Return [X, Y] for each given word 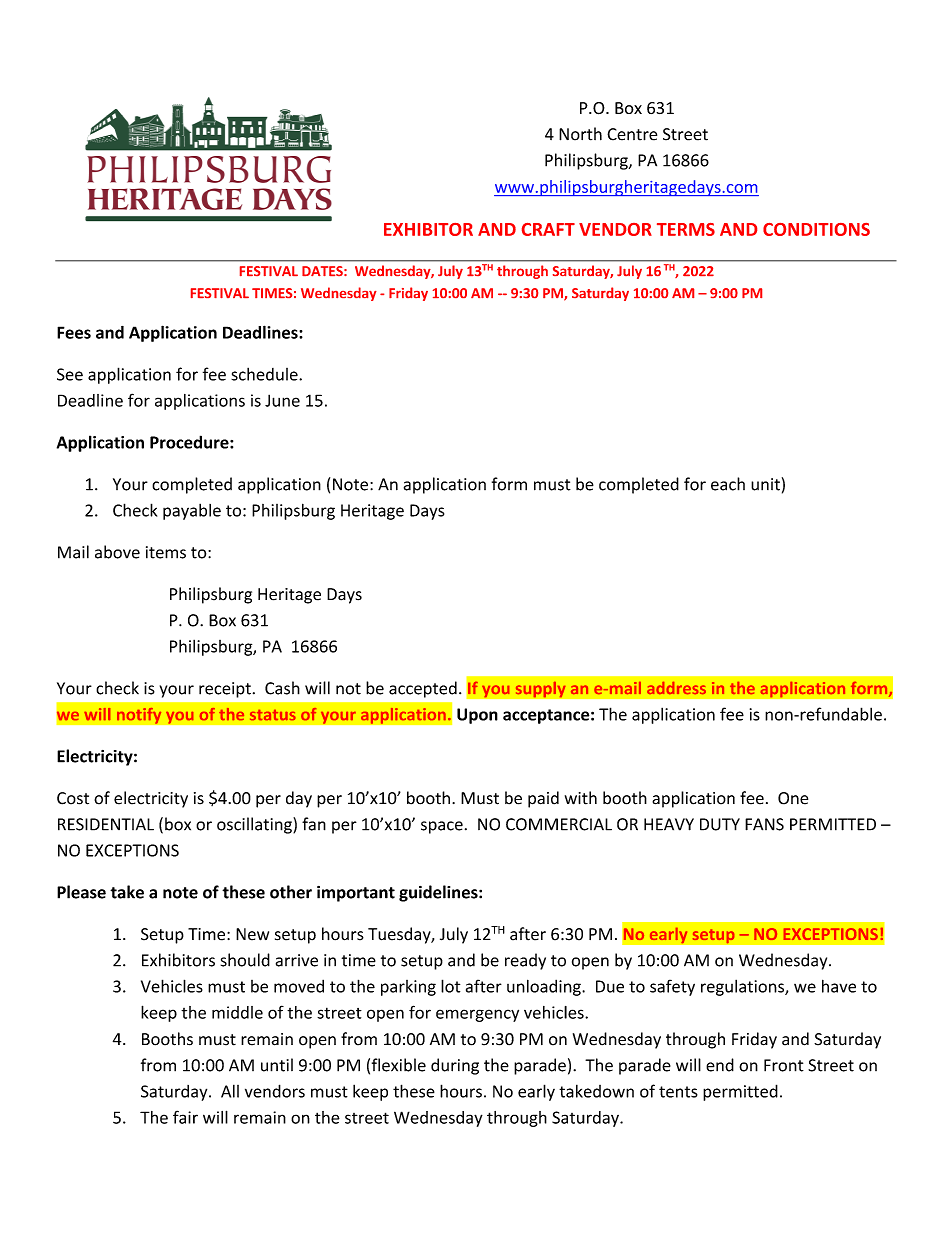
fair [185, 1117]
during [455, 1066]
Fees [74, 332]
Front [784, 1065]
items [166, 552]
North [580, 134]
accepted [423, 689]
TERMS [686, 229]
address [676, 688]
